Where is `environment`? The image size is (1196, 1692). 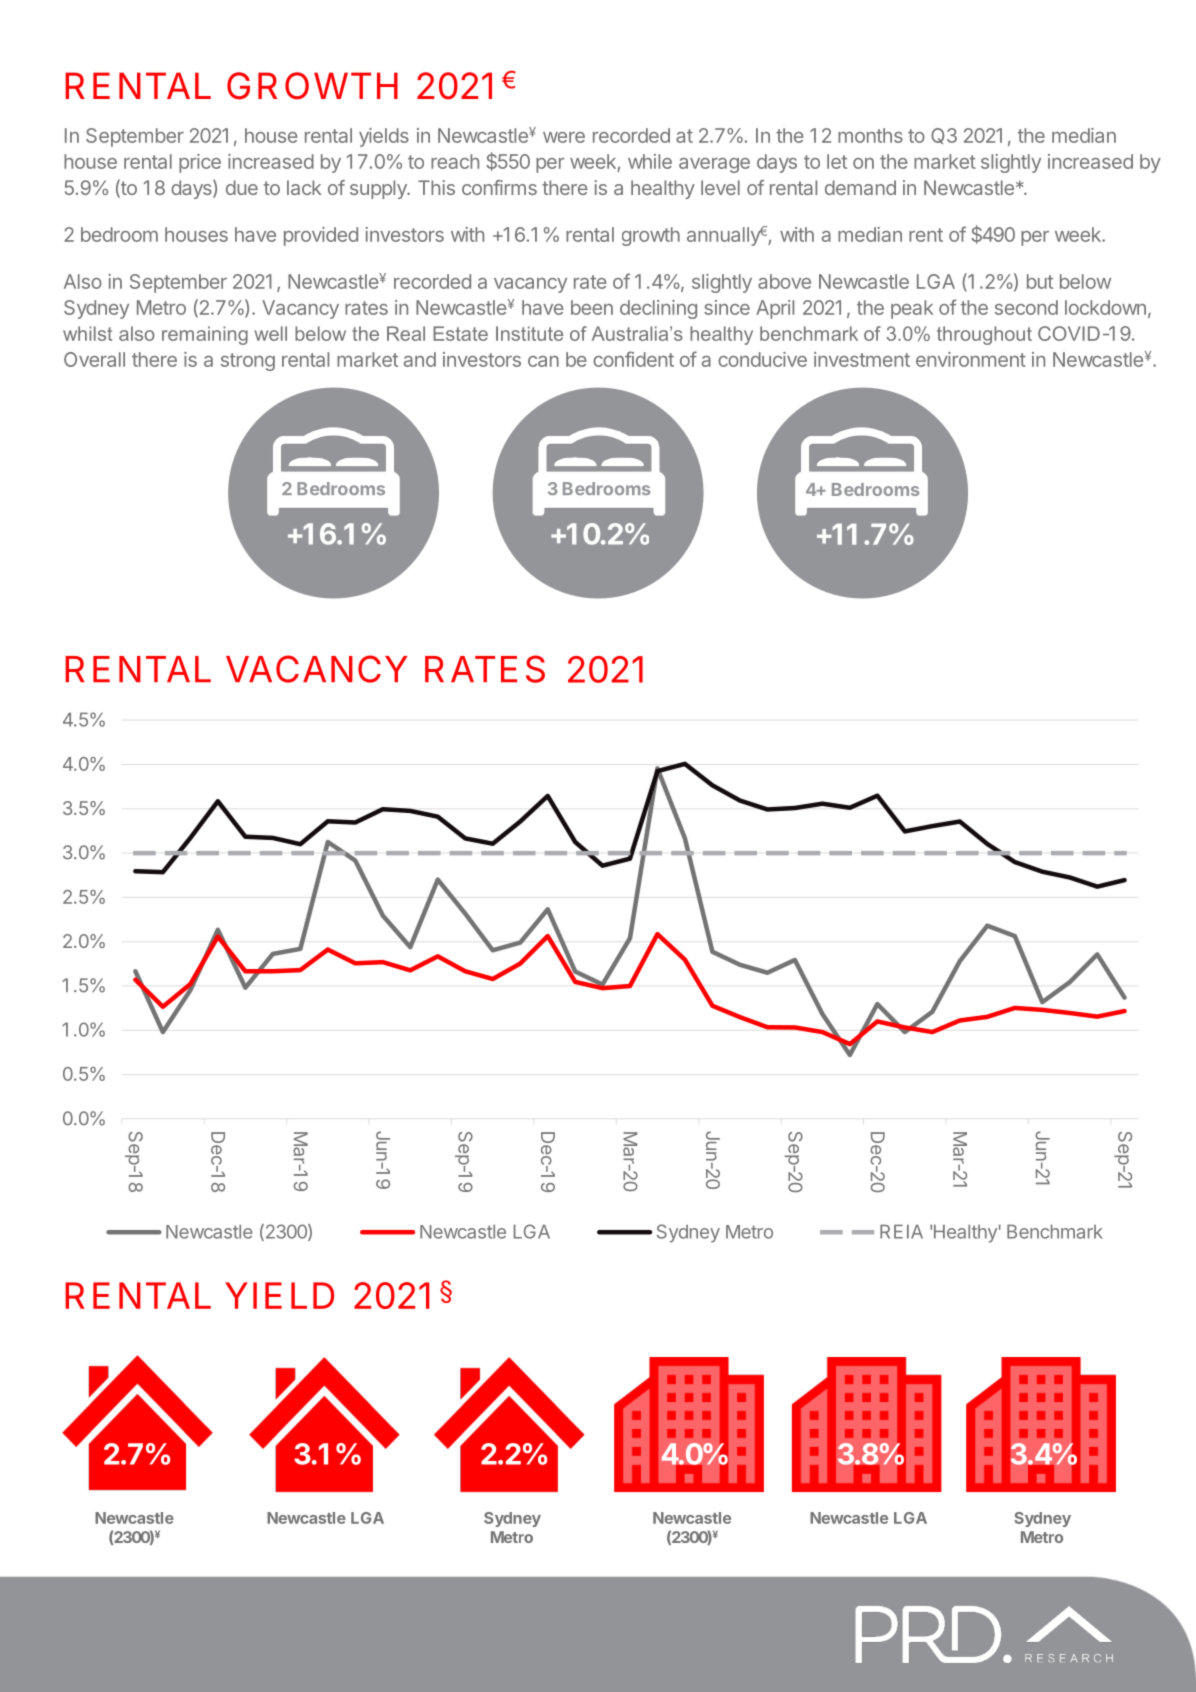
environment is located at coordinates (971, 359).
